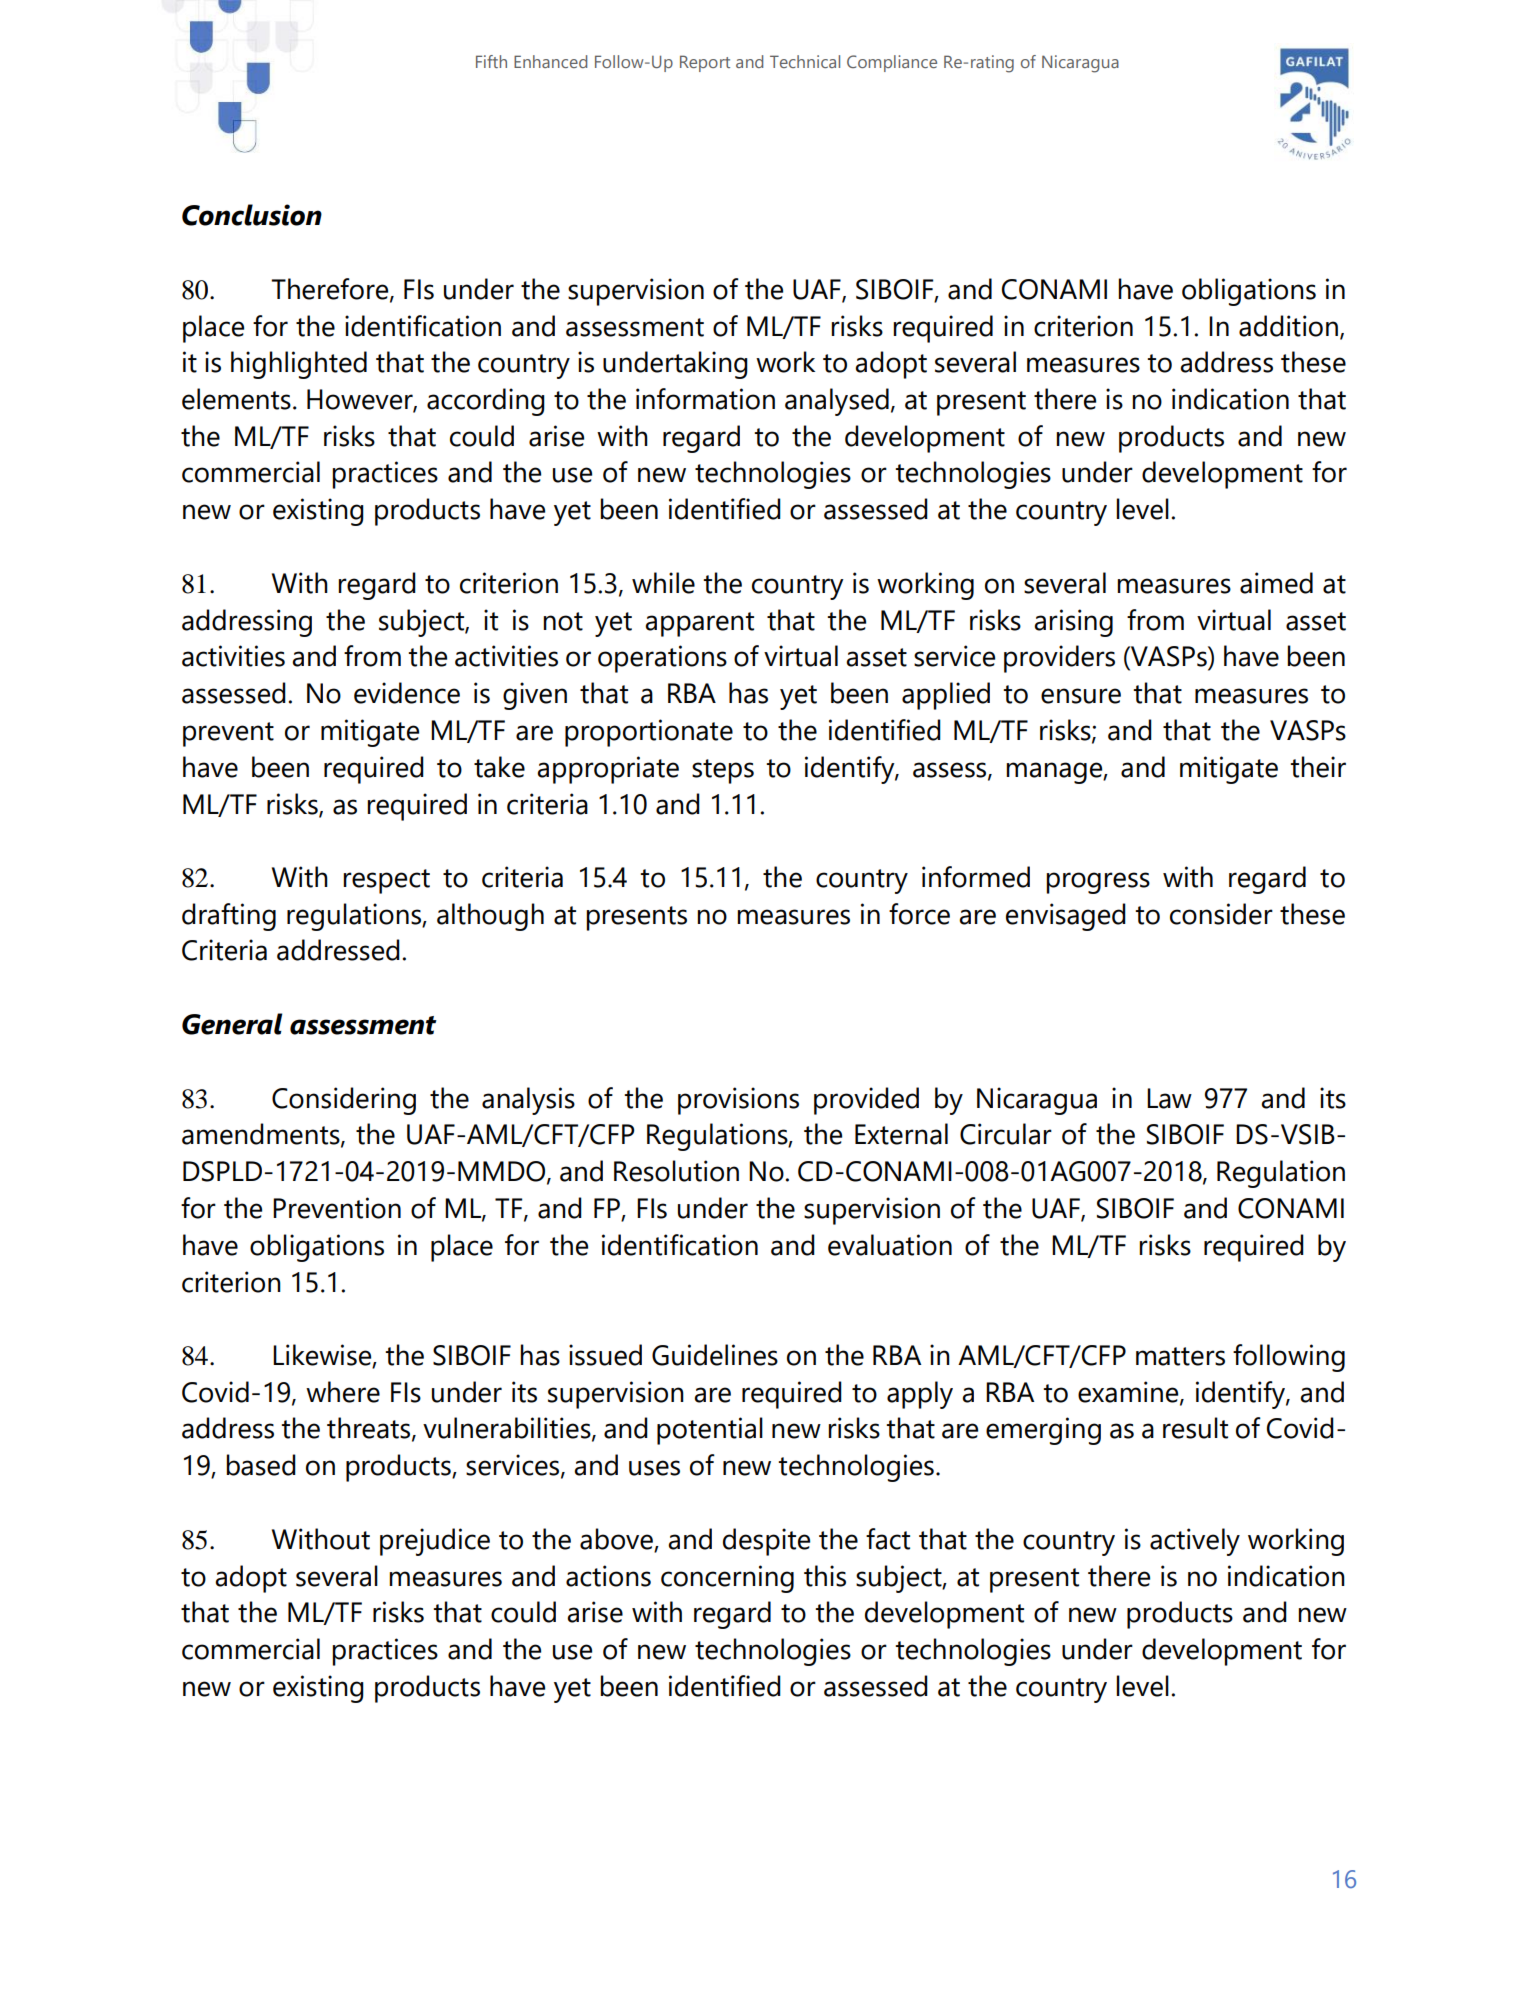 This page has height=1990, width=1538. What do you see at coordinates (837, 402) in the page?
I see `analysed` at bounding box center [837, 402].
